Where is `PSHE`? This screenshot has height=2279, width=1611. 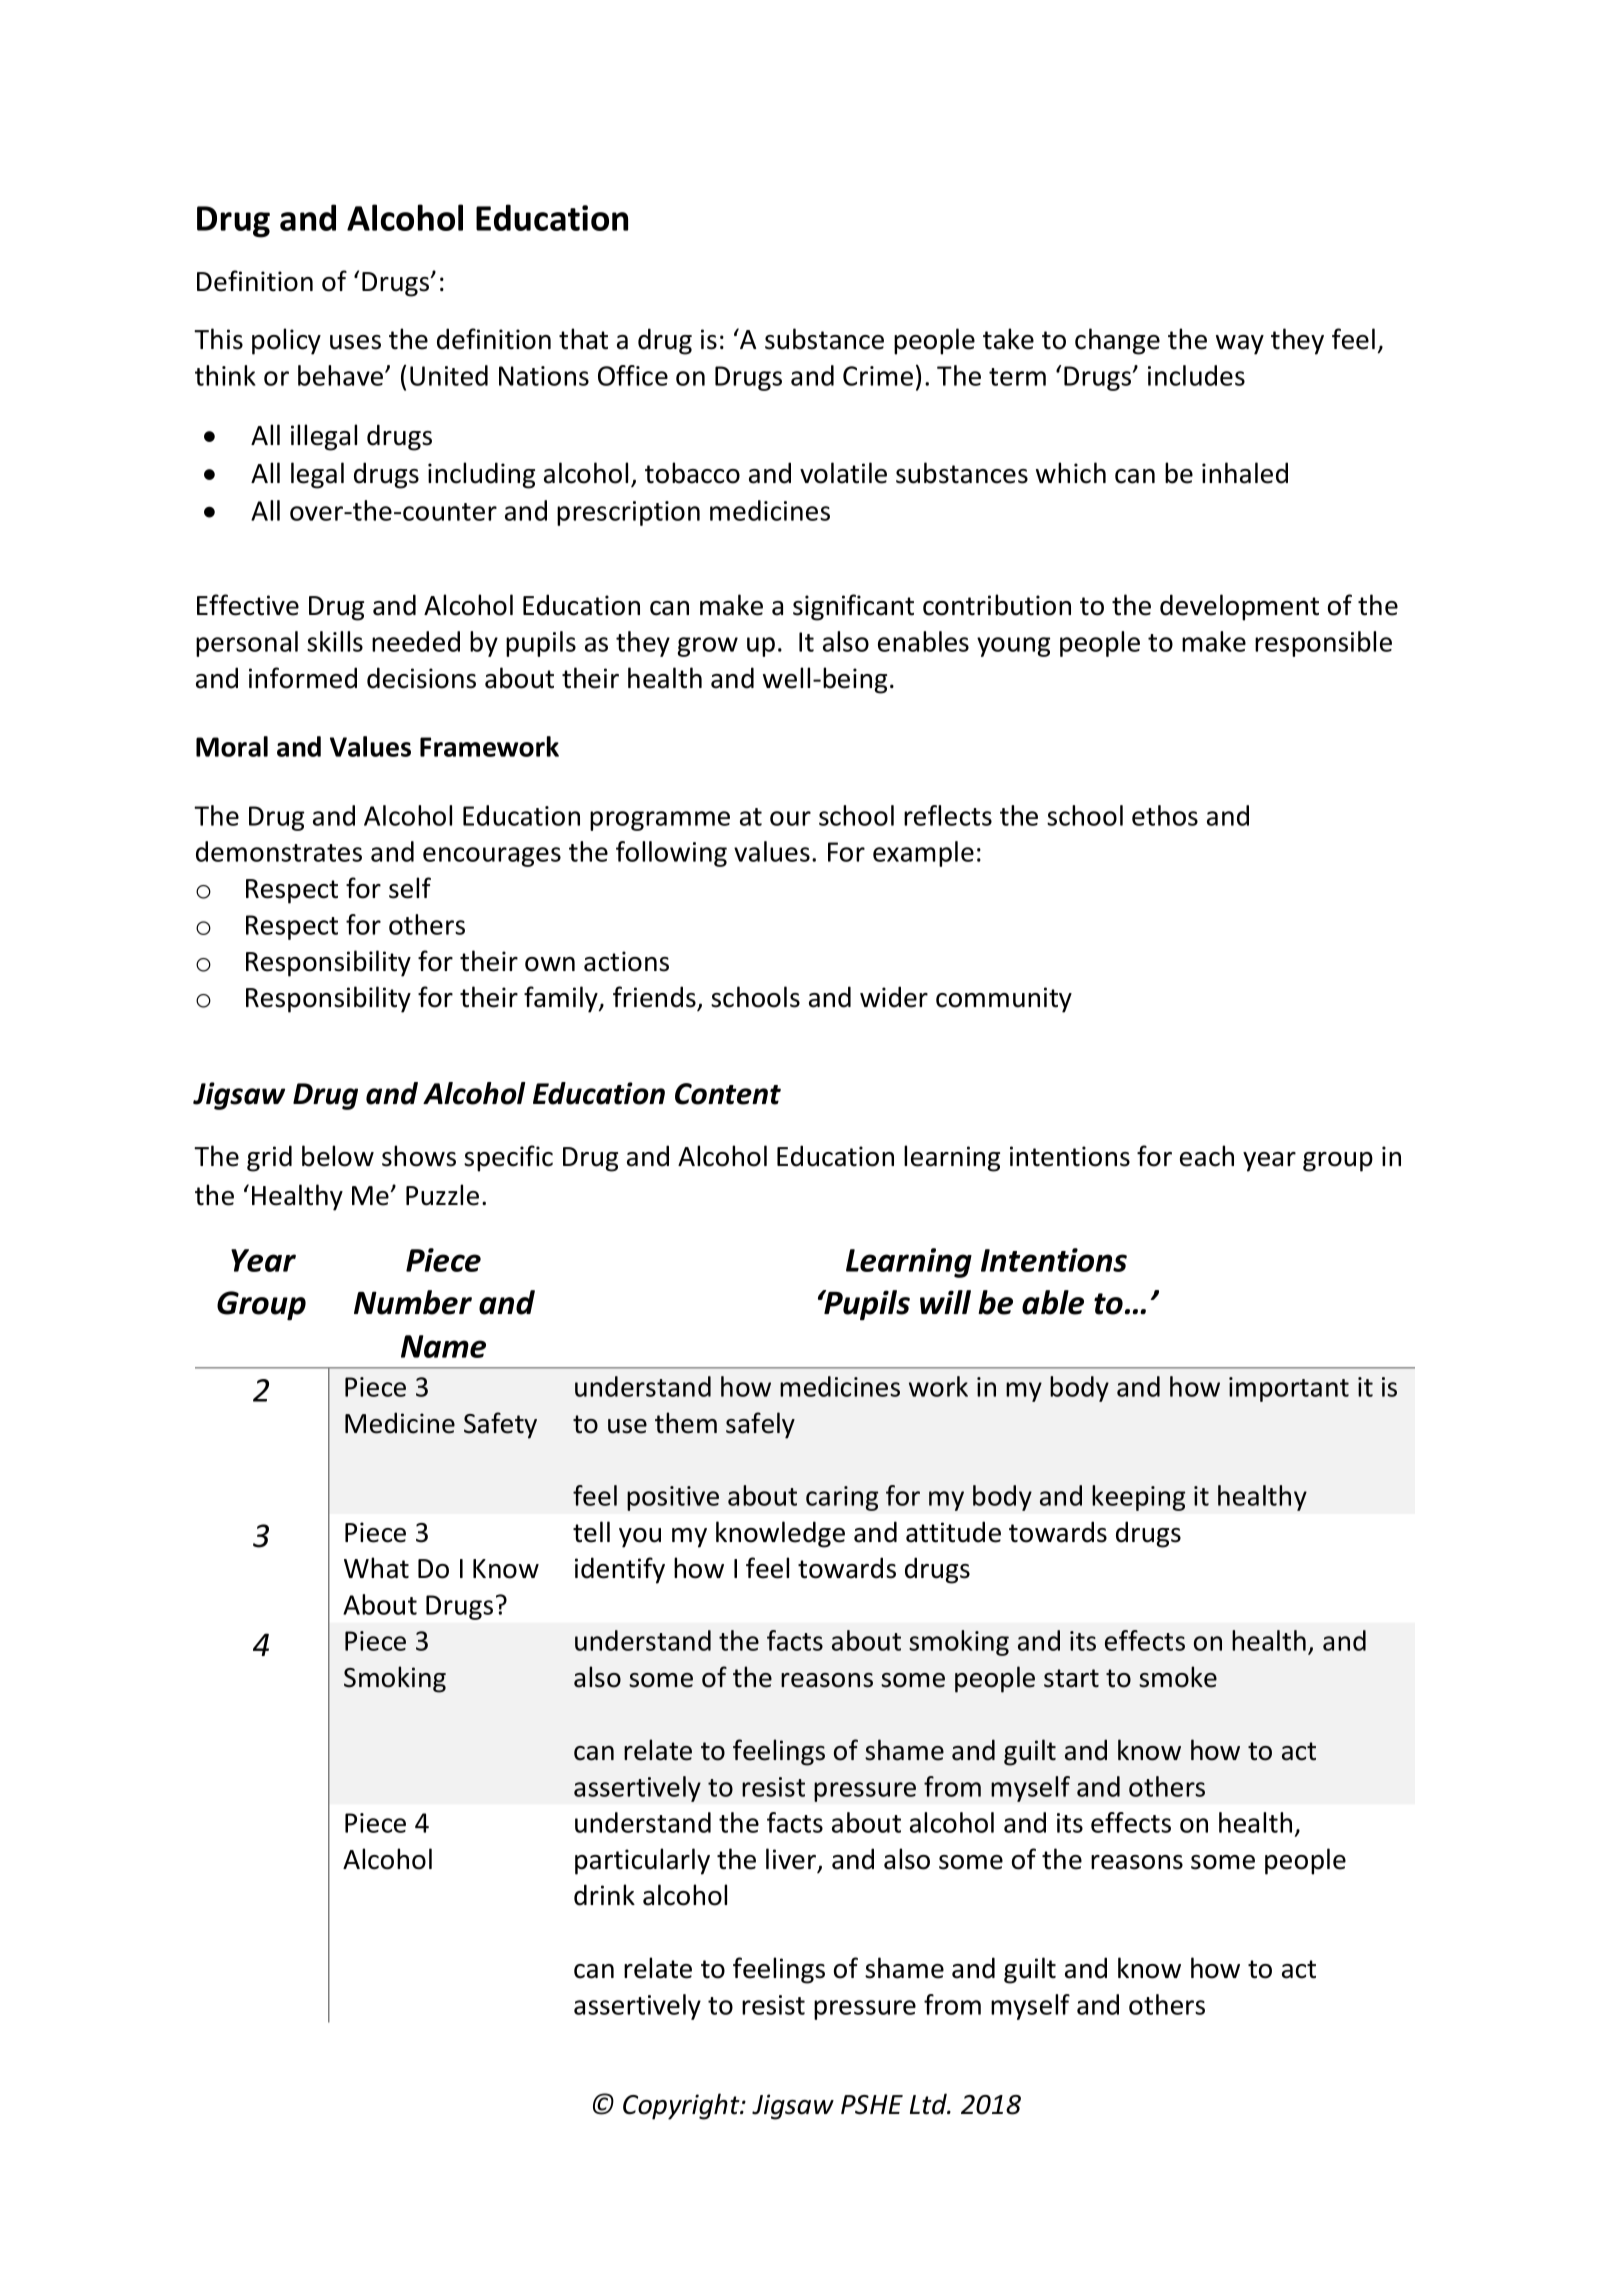
PSHE is located at coordinates (872, 2105).
